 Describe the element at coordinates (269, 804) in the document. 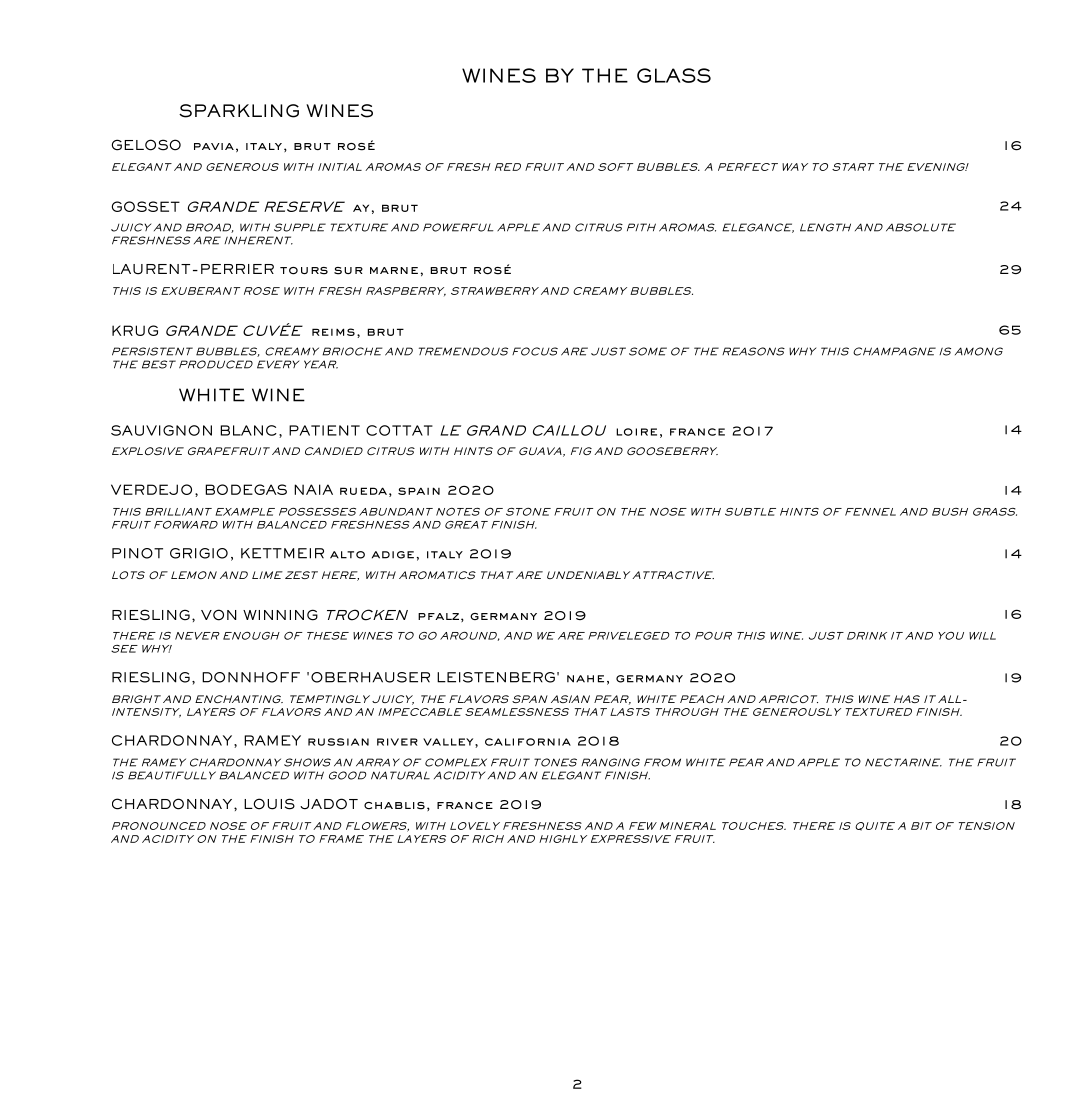

I see `LOUIS` at that location.
